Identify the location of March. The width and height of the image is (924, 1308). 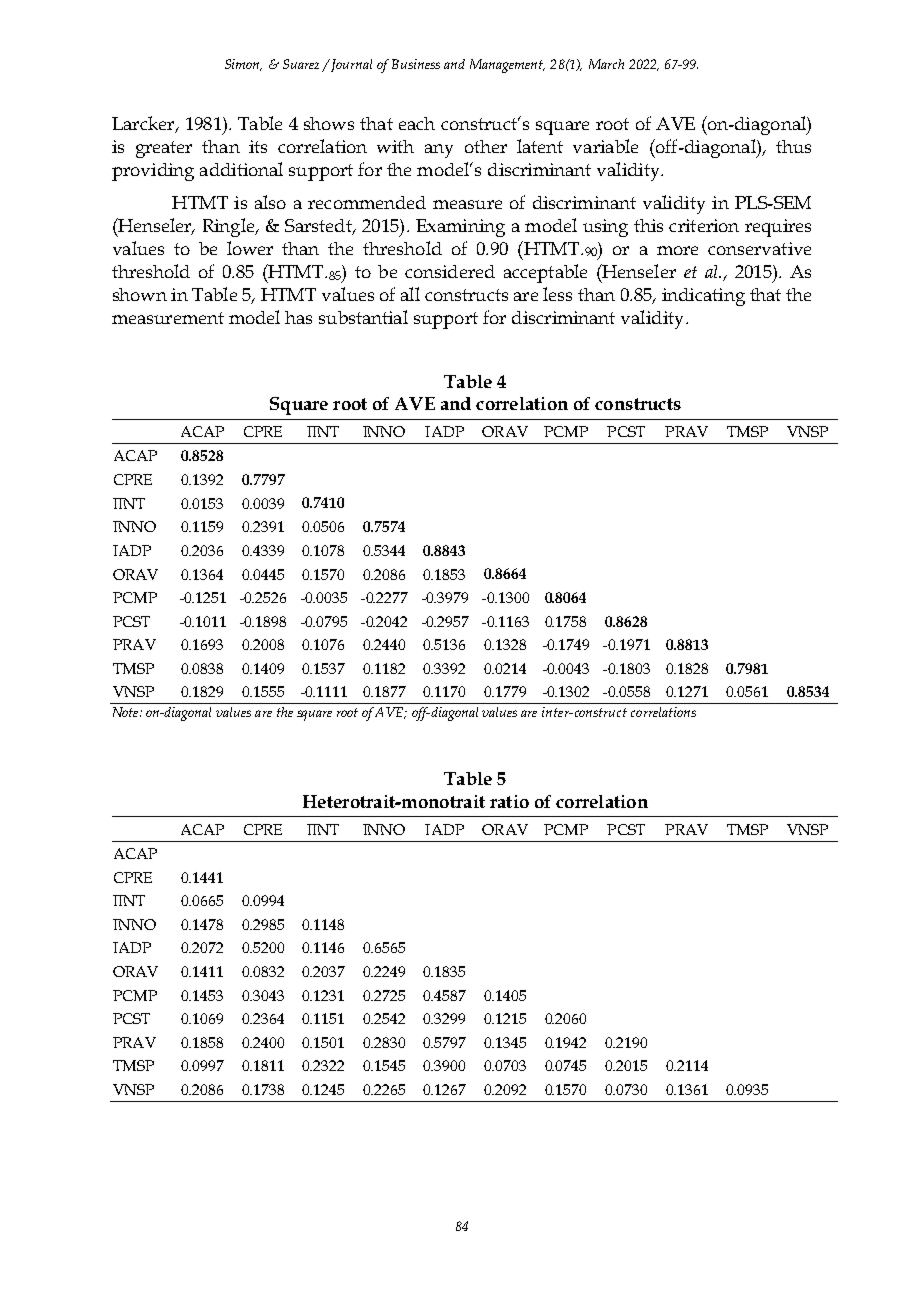
(606, 64).
